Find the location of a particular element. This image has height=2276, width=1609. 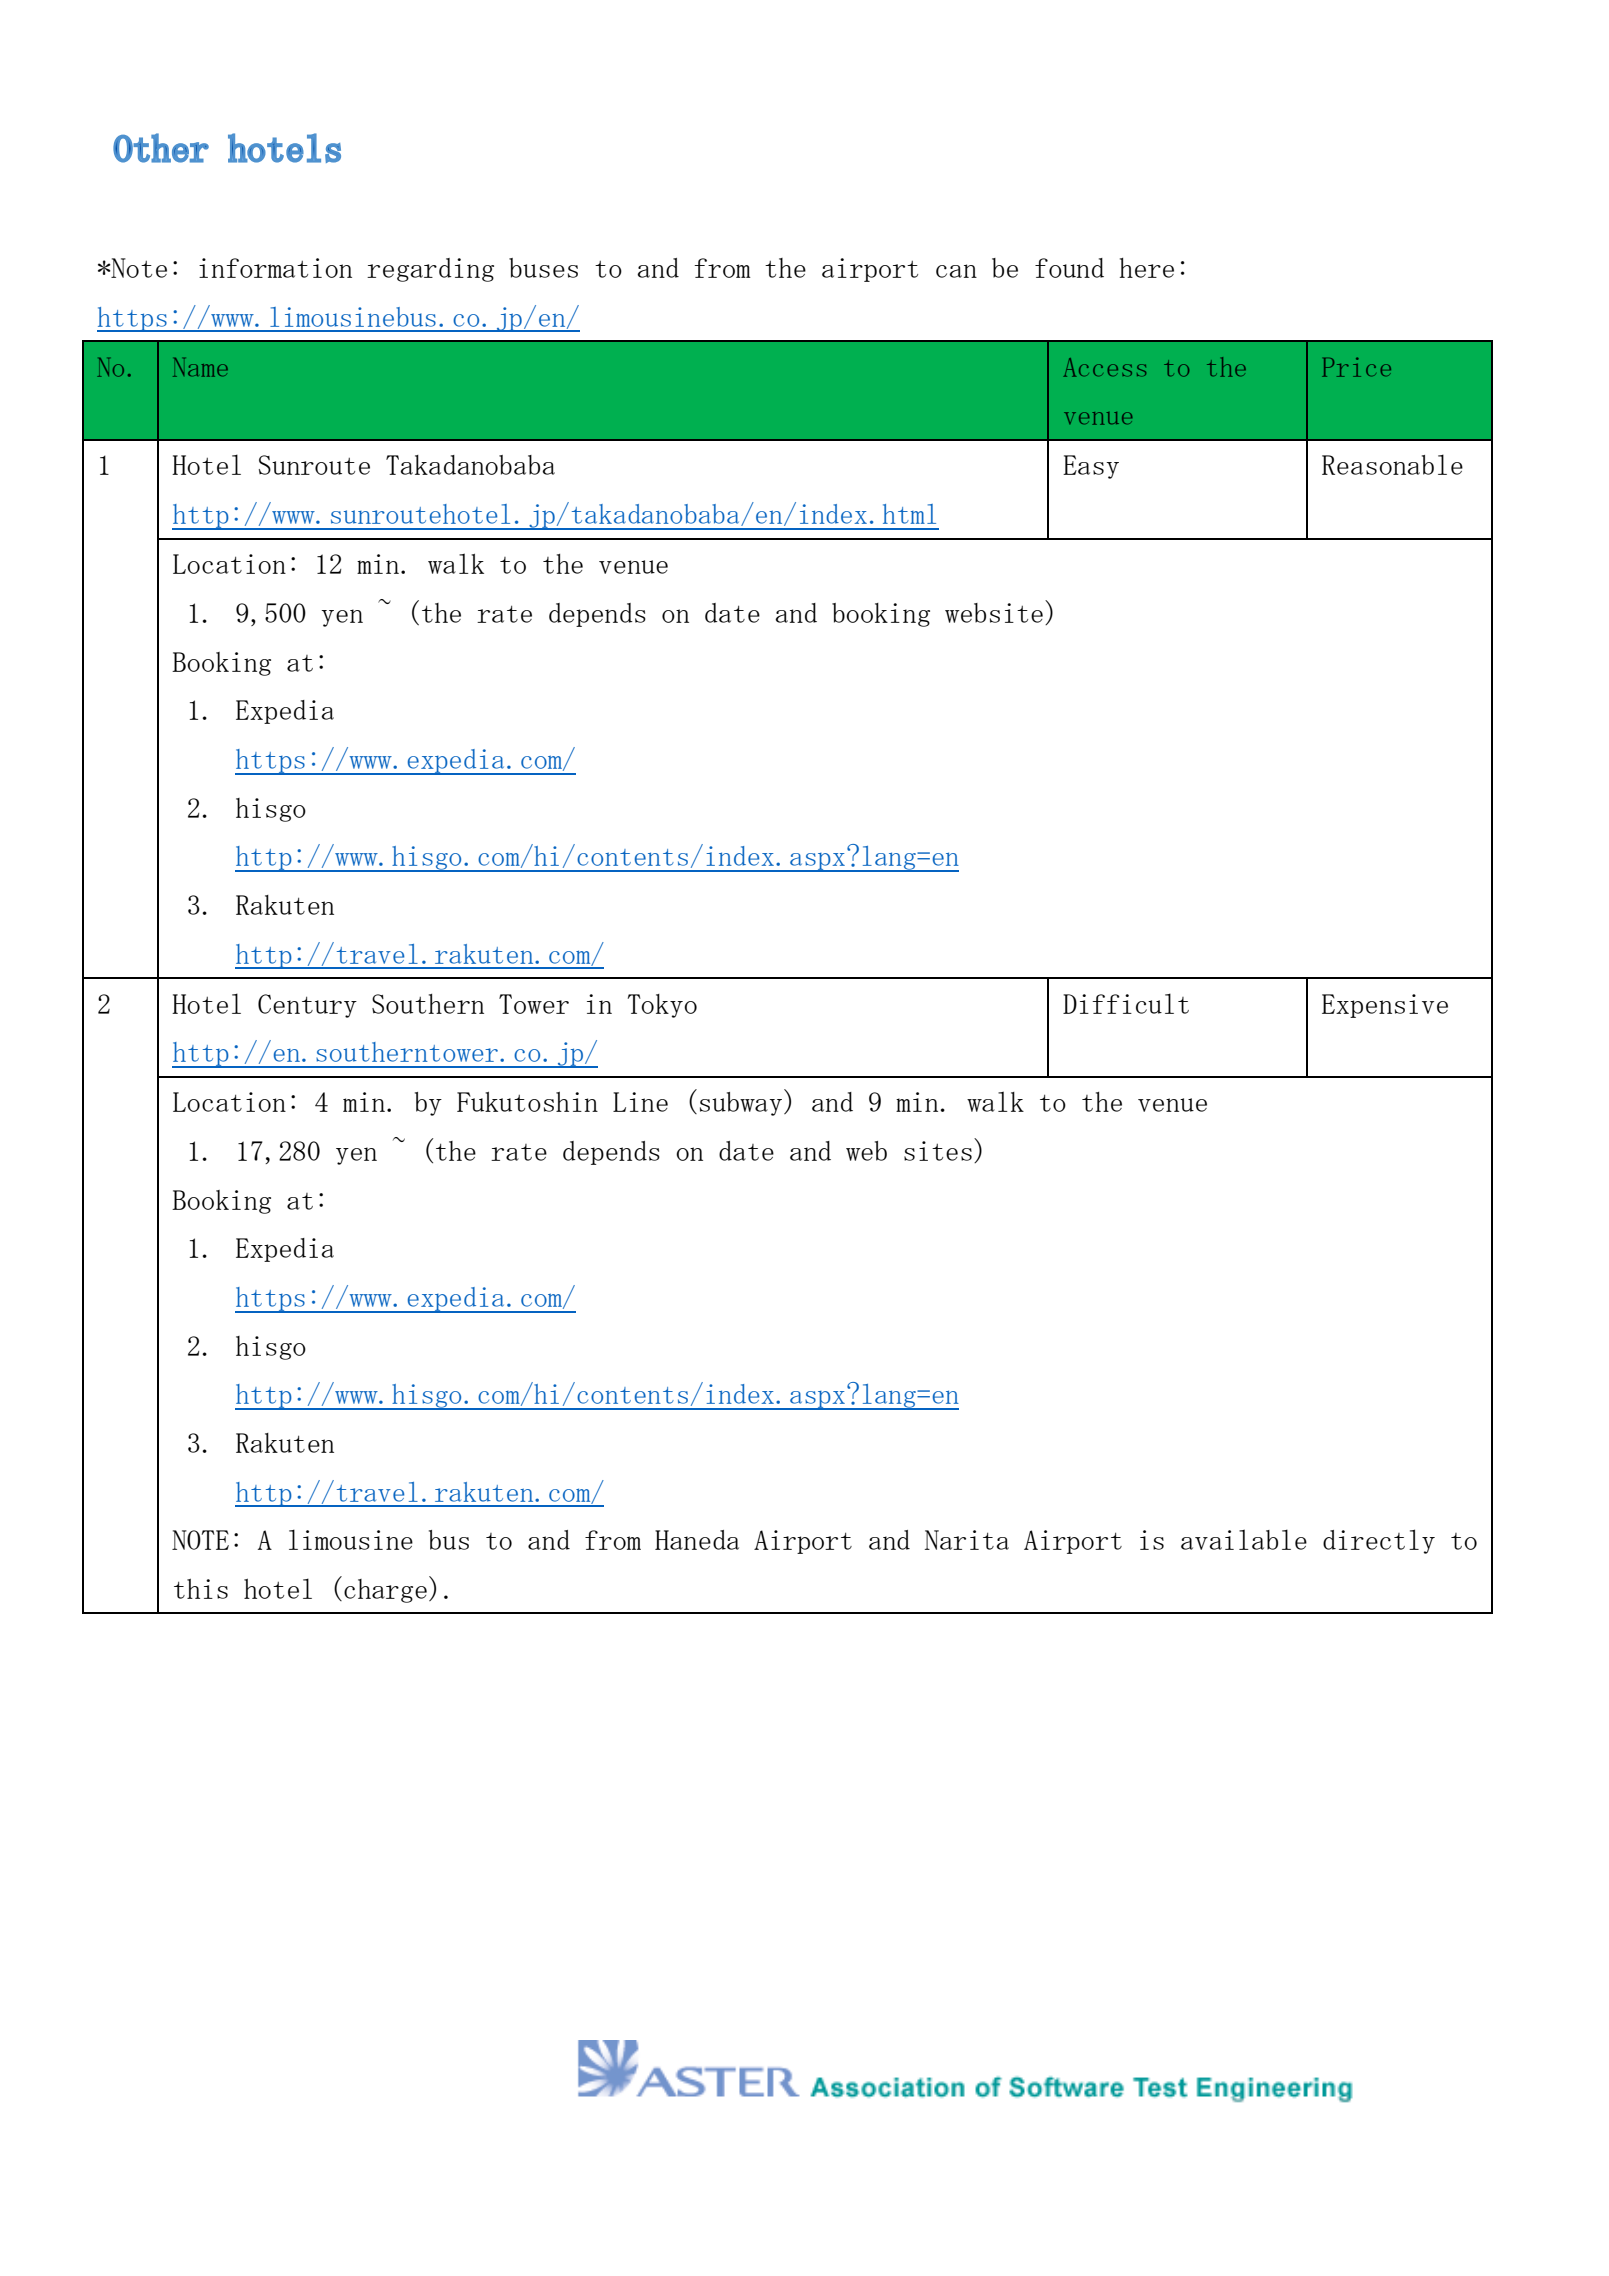

information is located at coordinates (275, 268).
